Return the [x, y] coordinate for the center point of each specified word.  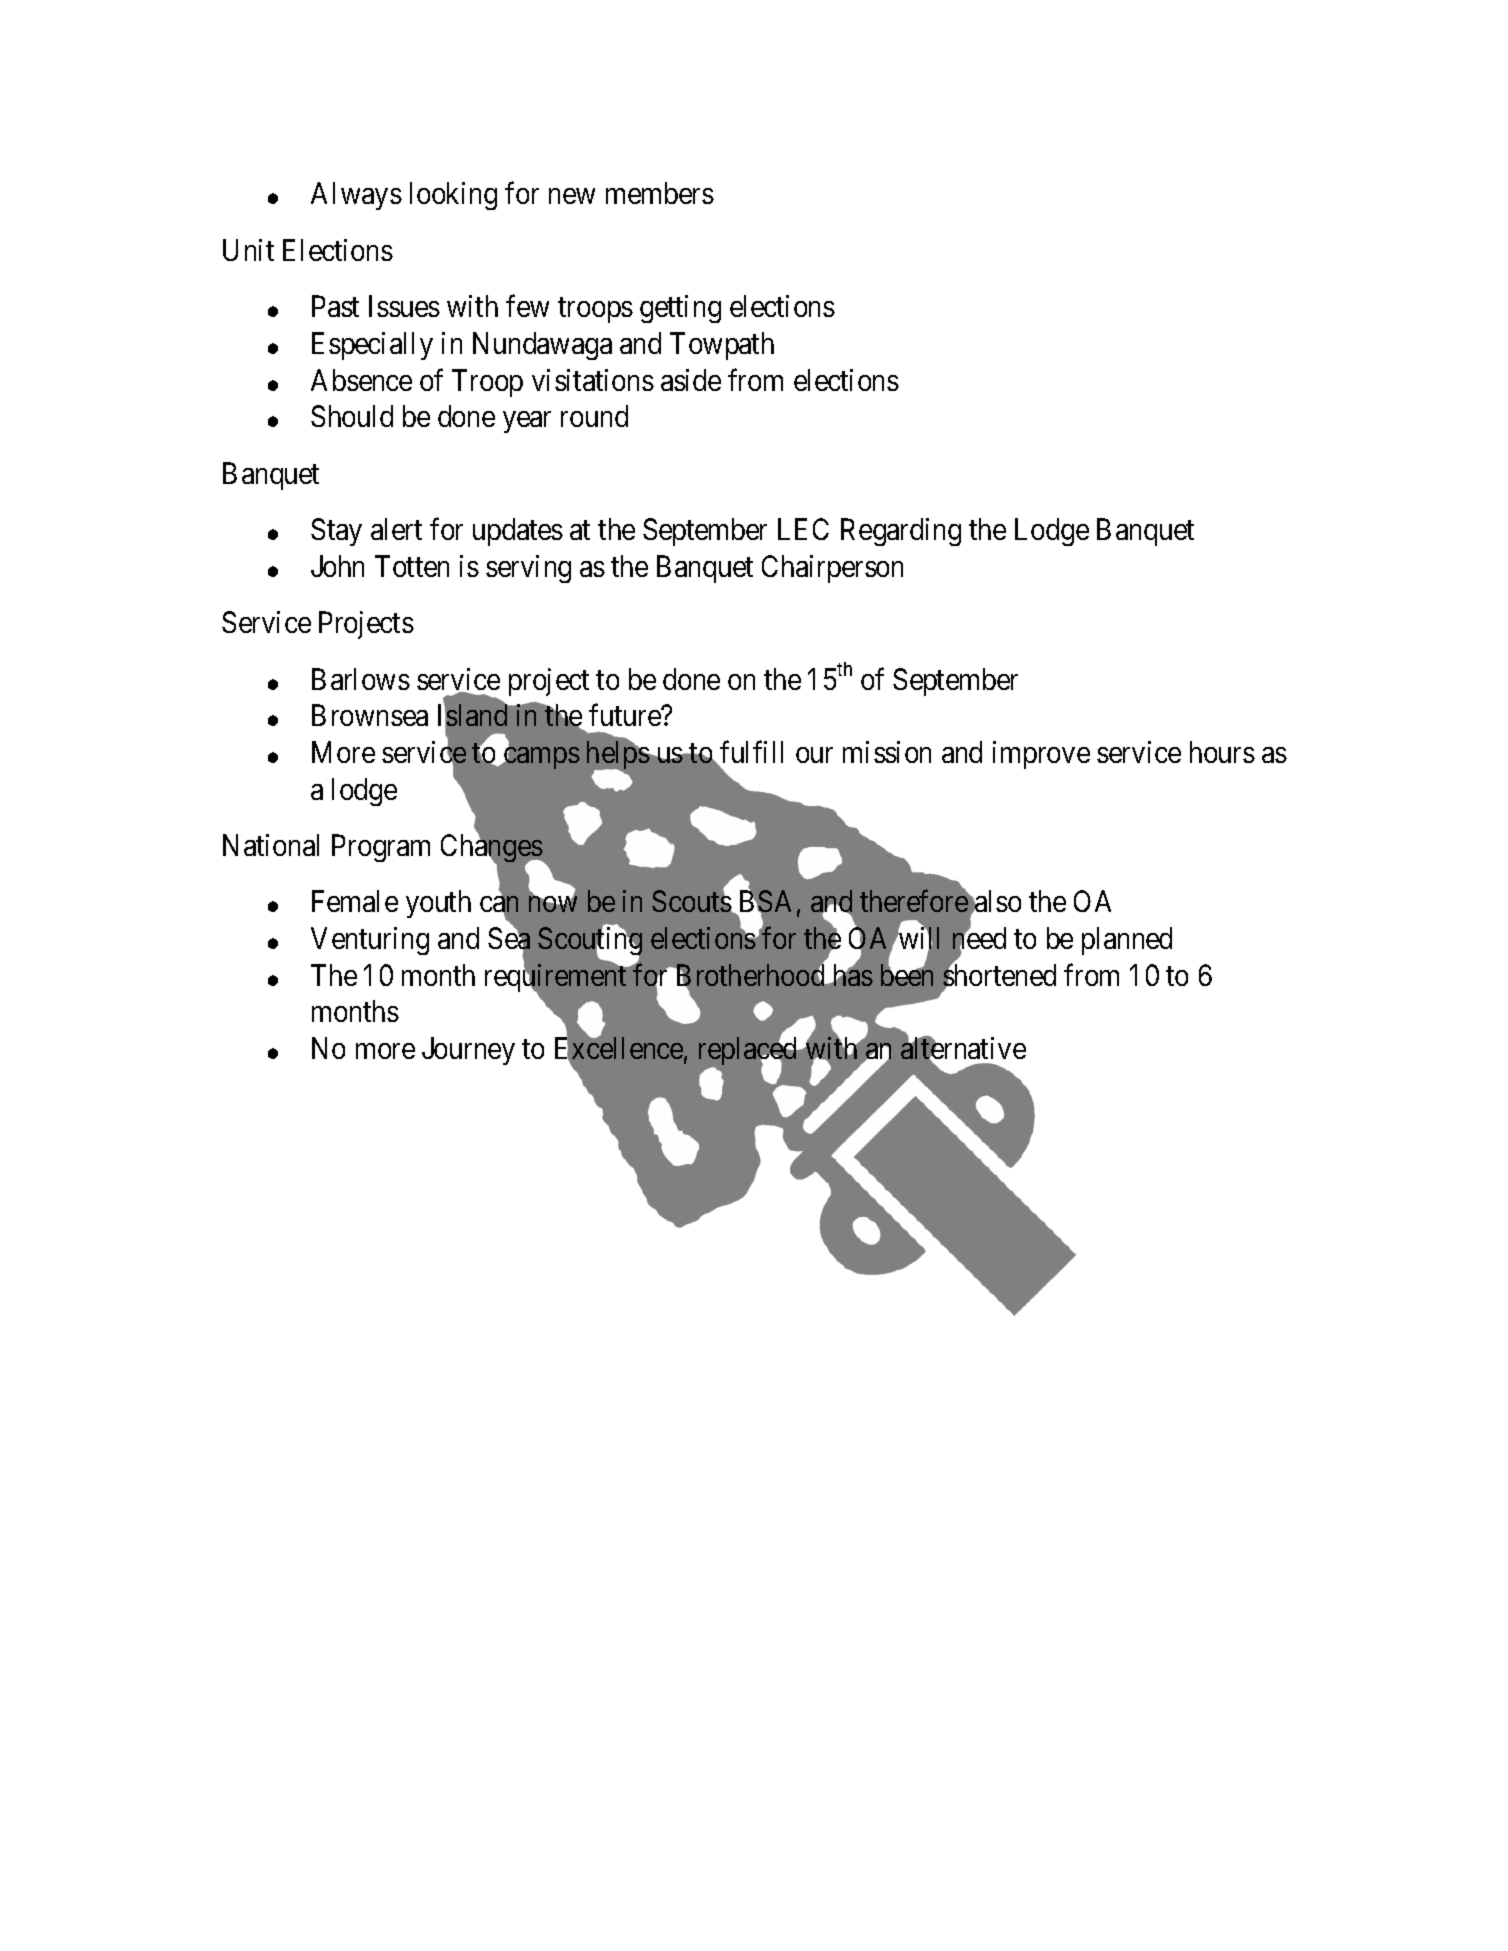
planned [1127, 941]
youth [438, 904]
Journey [468, 1051]
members [660, 193]
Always [356, 196]
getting [680, 309]
